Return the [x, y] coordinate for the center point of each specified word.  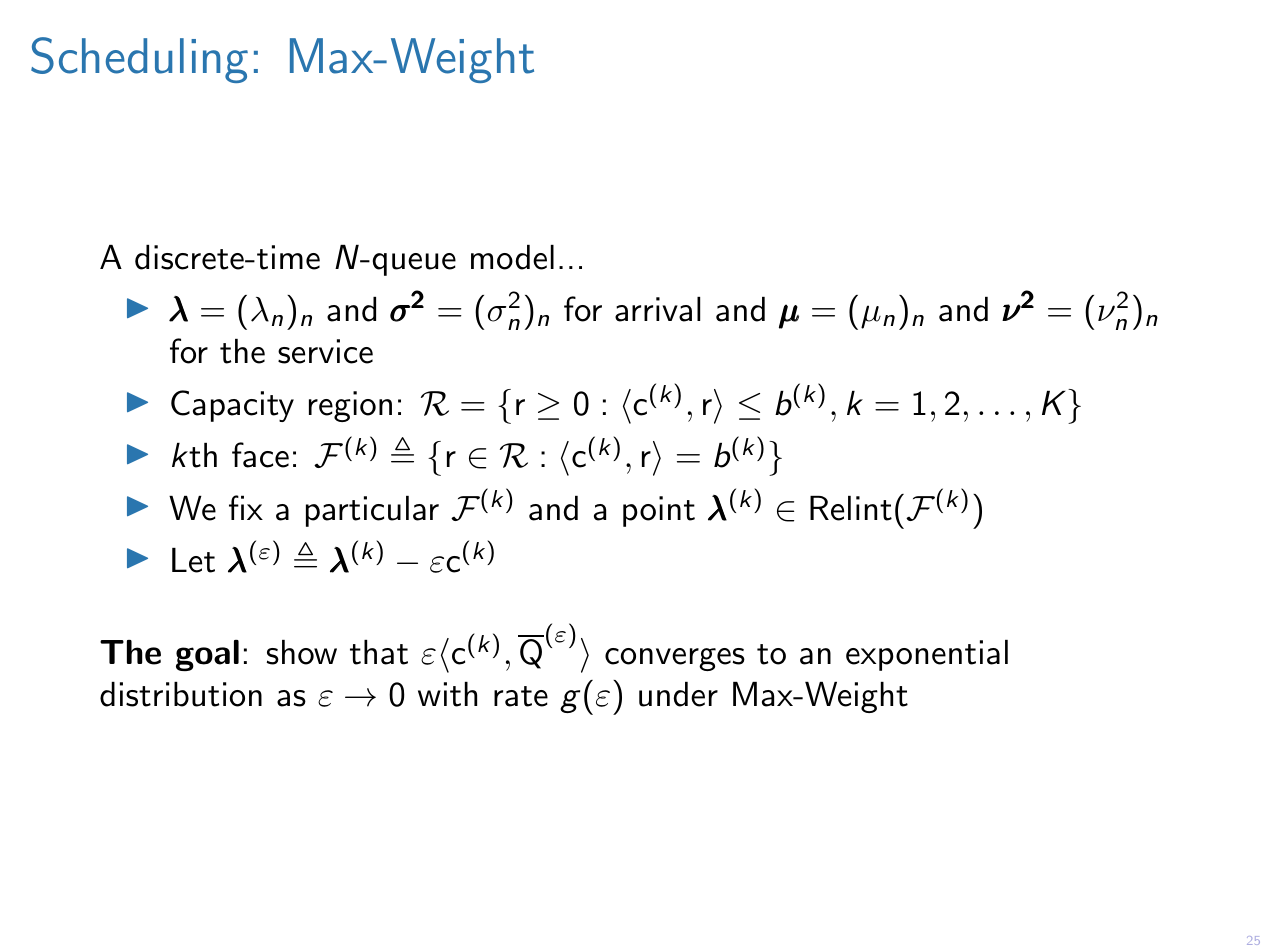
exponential [927, 655]
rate [521, 696]
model [512, 257]
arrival [657, 309]
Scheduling [139, 60]
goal [207, 655]
